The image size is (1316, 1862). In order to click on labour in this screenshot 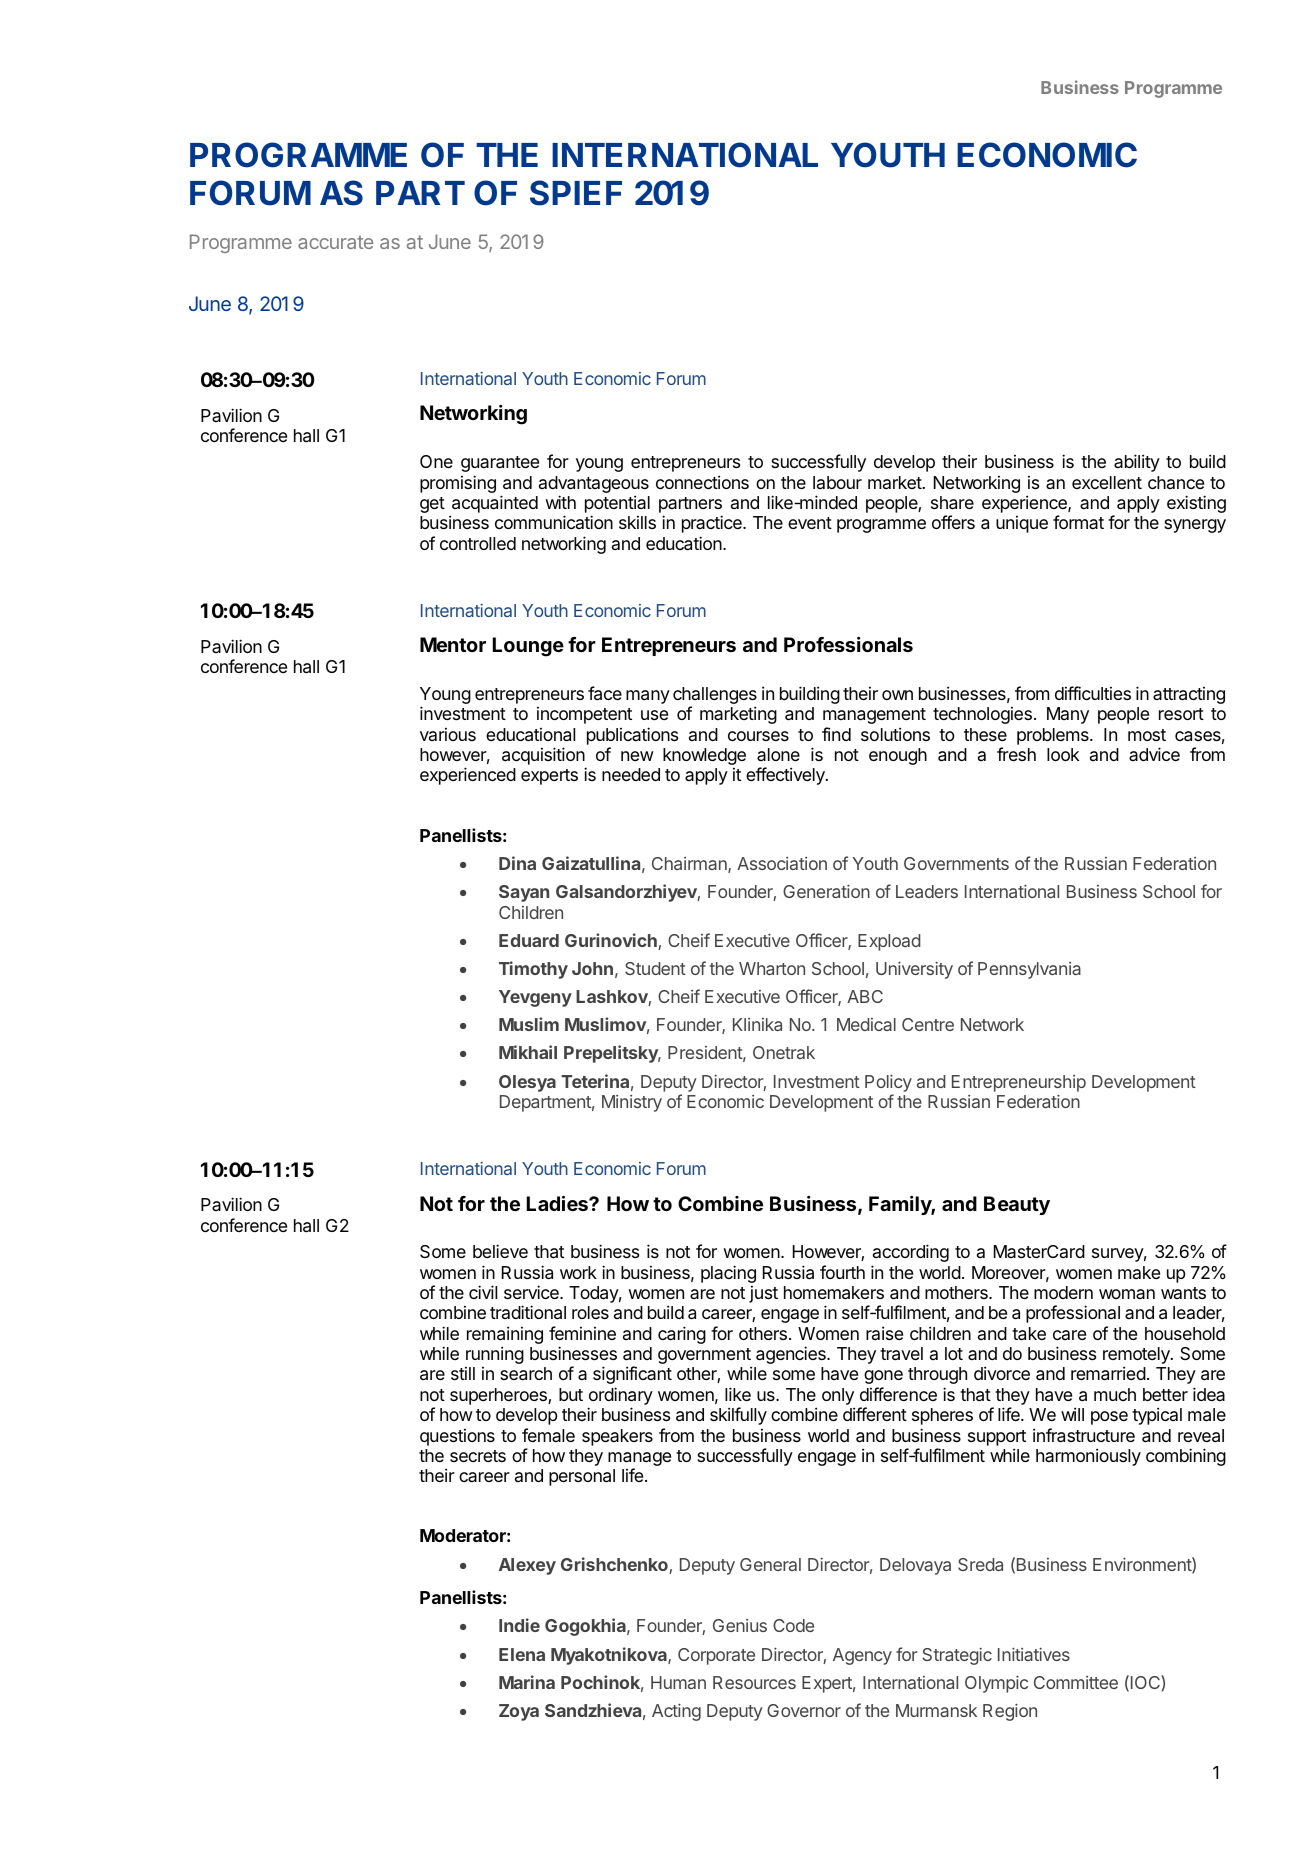, I will do `click(837, 482)`.
